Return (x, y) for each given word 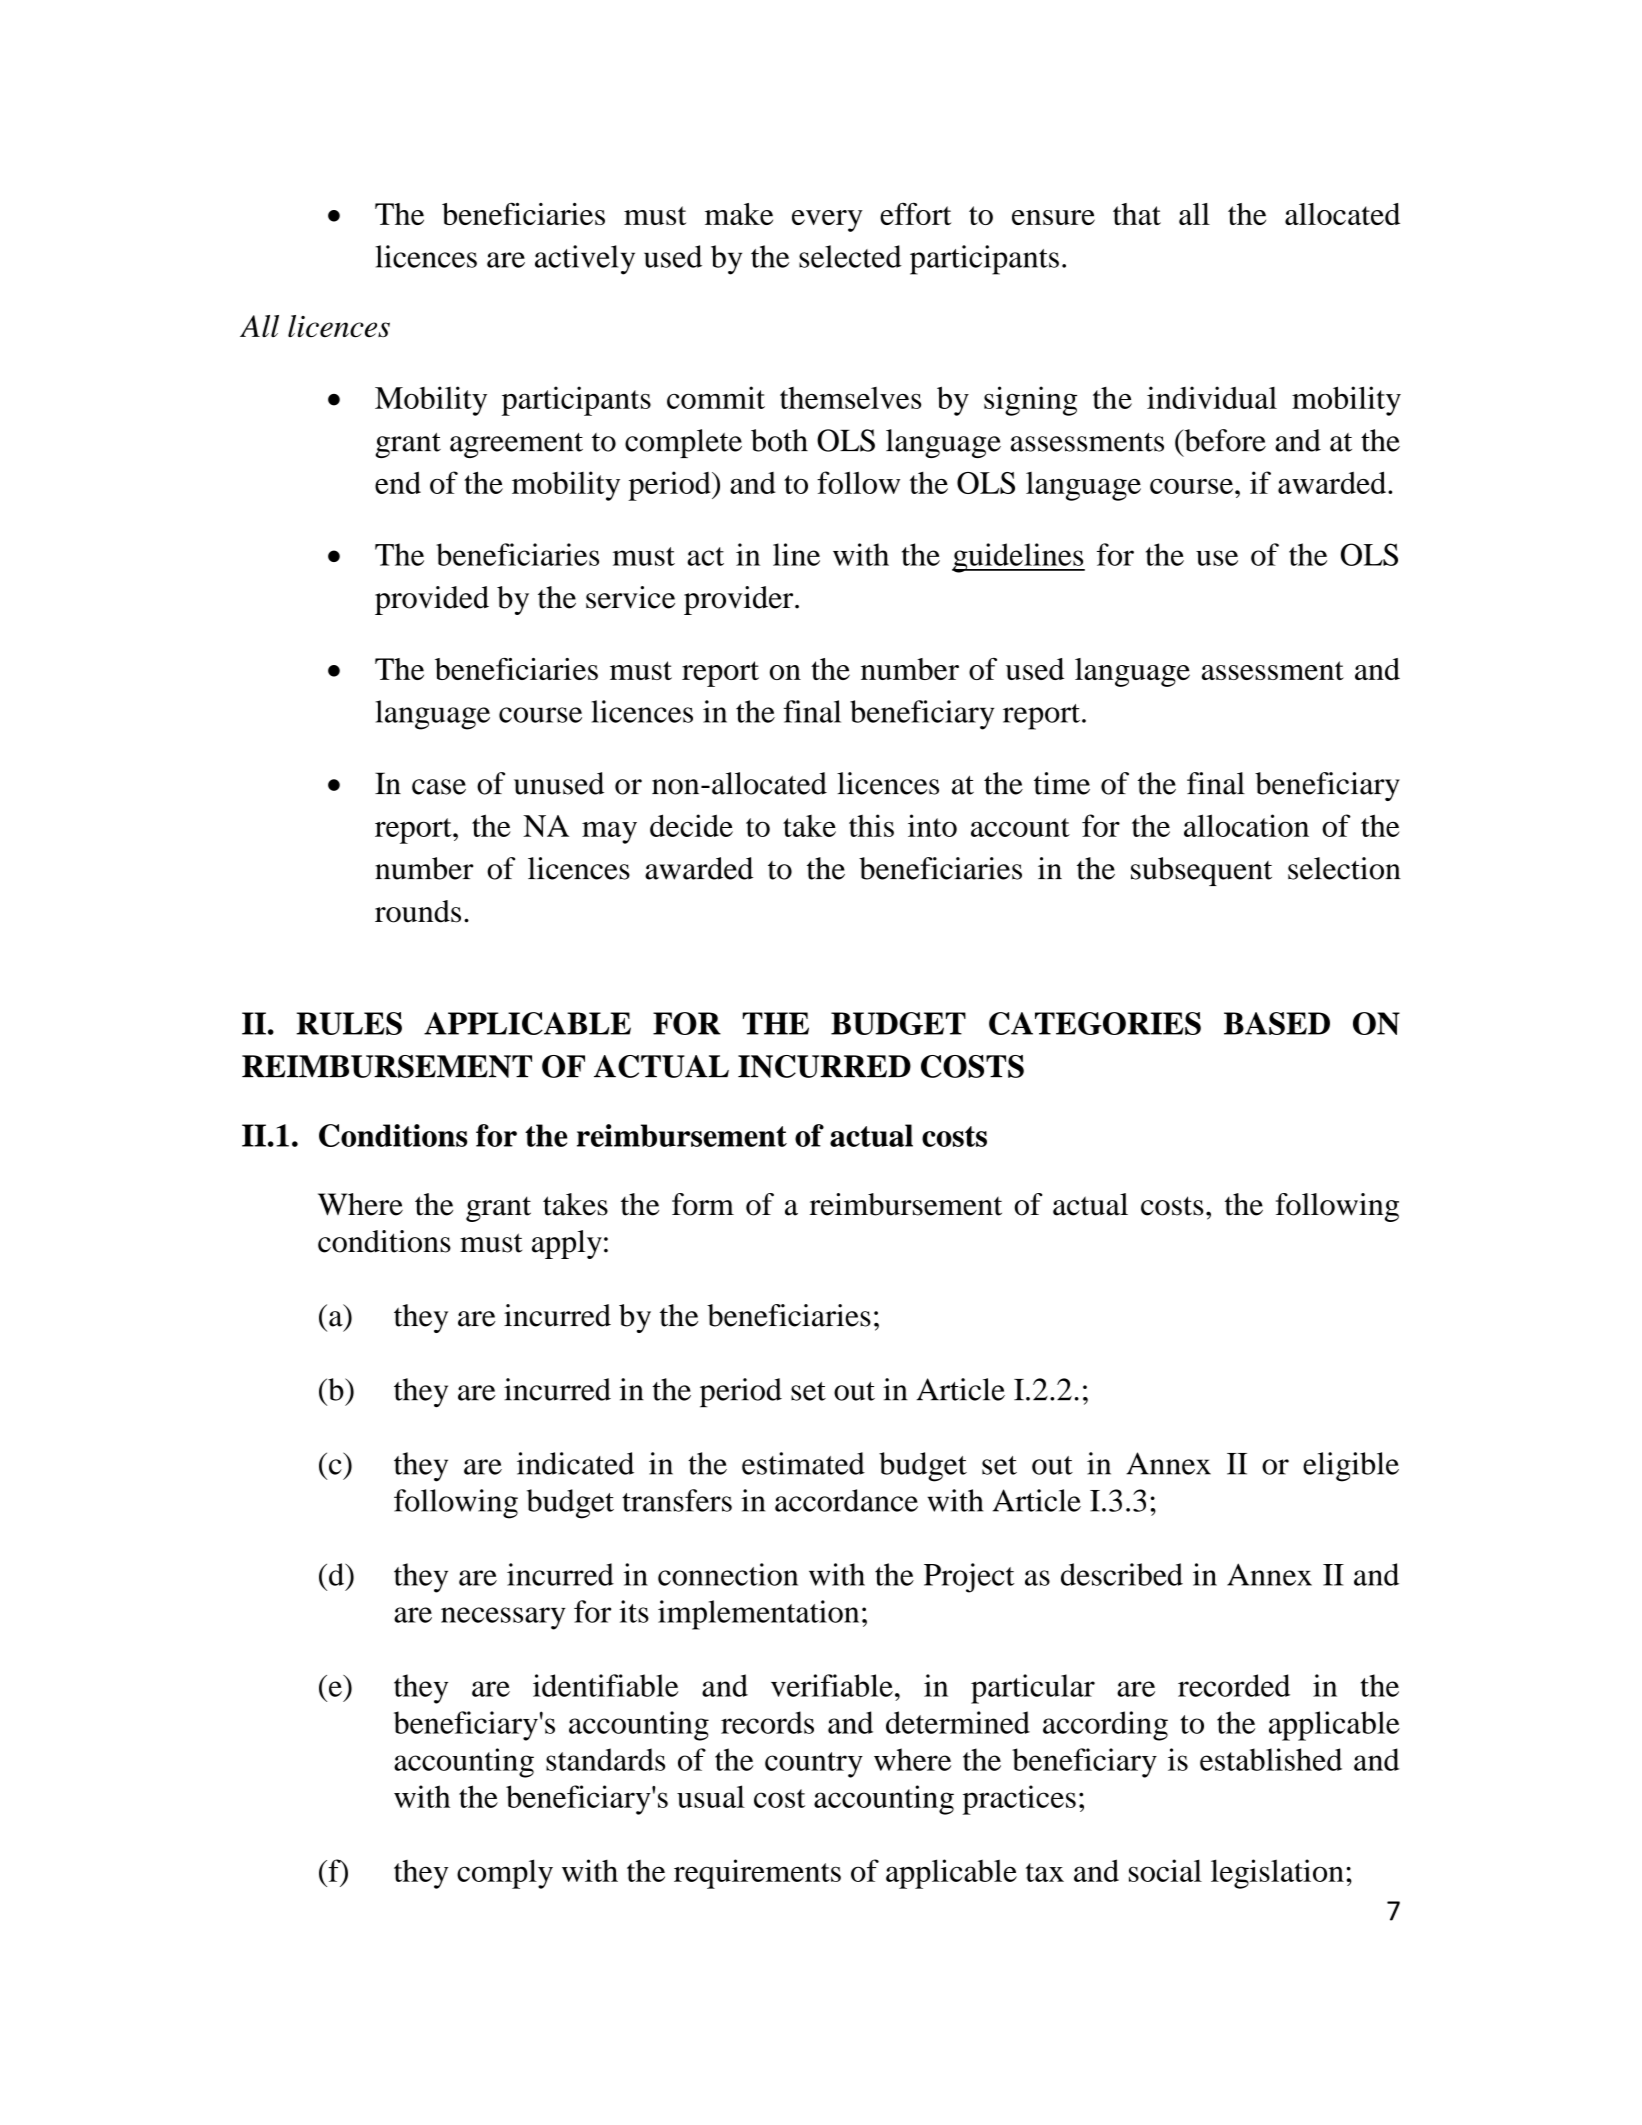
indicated (575, 1463)
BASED (1277, 1023)
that (1137, 214)
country (814, 1765)
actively (585, 260)
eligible (1351, 1467)
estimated (803, 1463)
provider (740, 600)
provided (432, 600)
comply (505, 1874)
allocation (1246, 825)
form (703, 1204)
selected (850, 256)
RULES (349, 1023)
